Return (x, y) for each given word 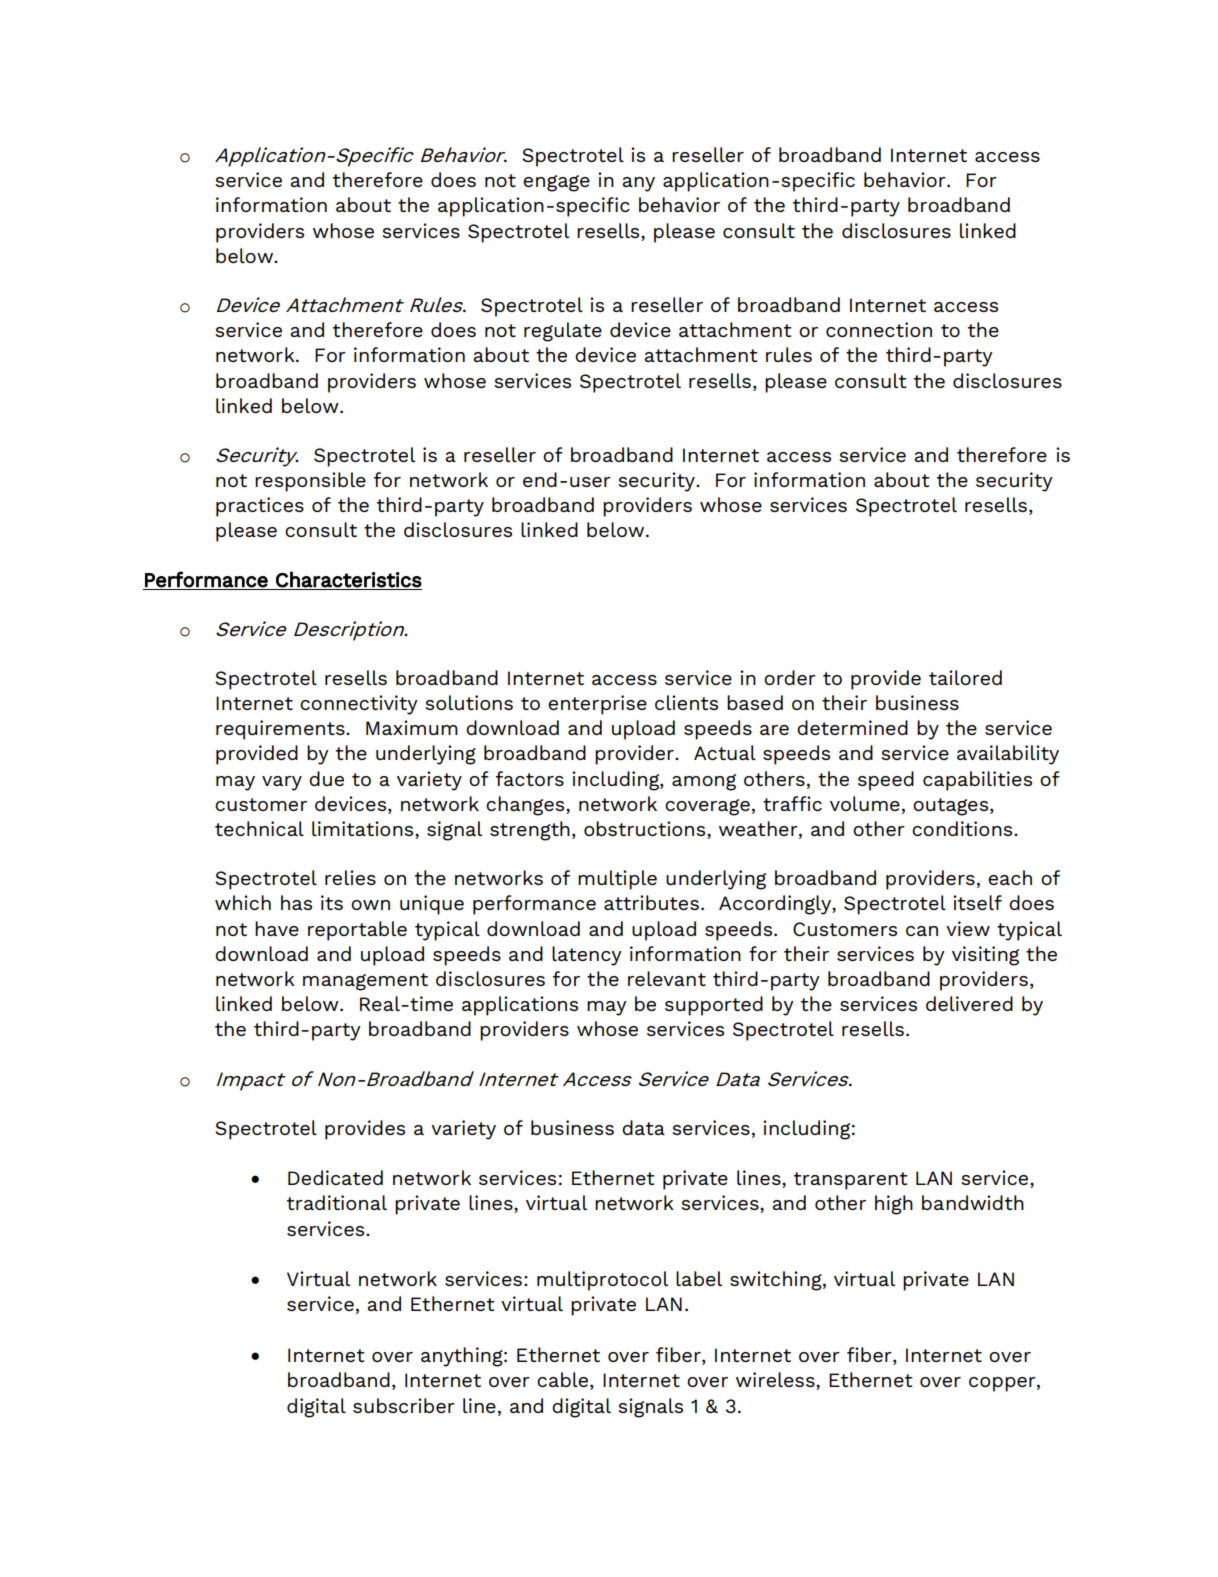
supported (714, 1006)
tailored (965, 677)
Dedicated (335, 1177)
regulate (563, 332)
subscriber (404, 1405)
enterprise (597, 705)
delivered (969, 1003)
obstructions (646, 830)
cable (564, 1381)
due (326, 778)
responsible (310, 482)
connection (879, 329)
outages (952, 807)
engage (556, 183)
